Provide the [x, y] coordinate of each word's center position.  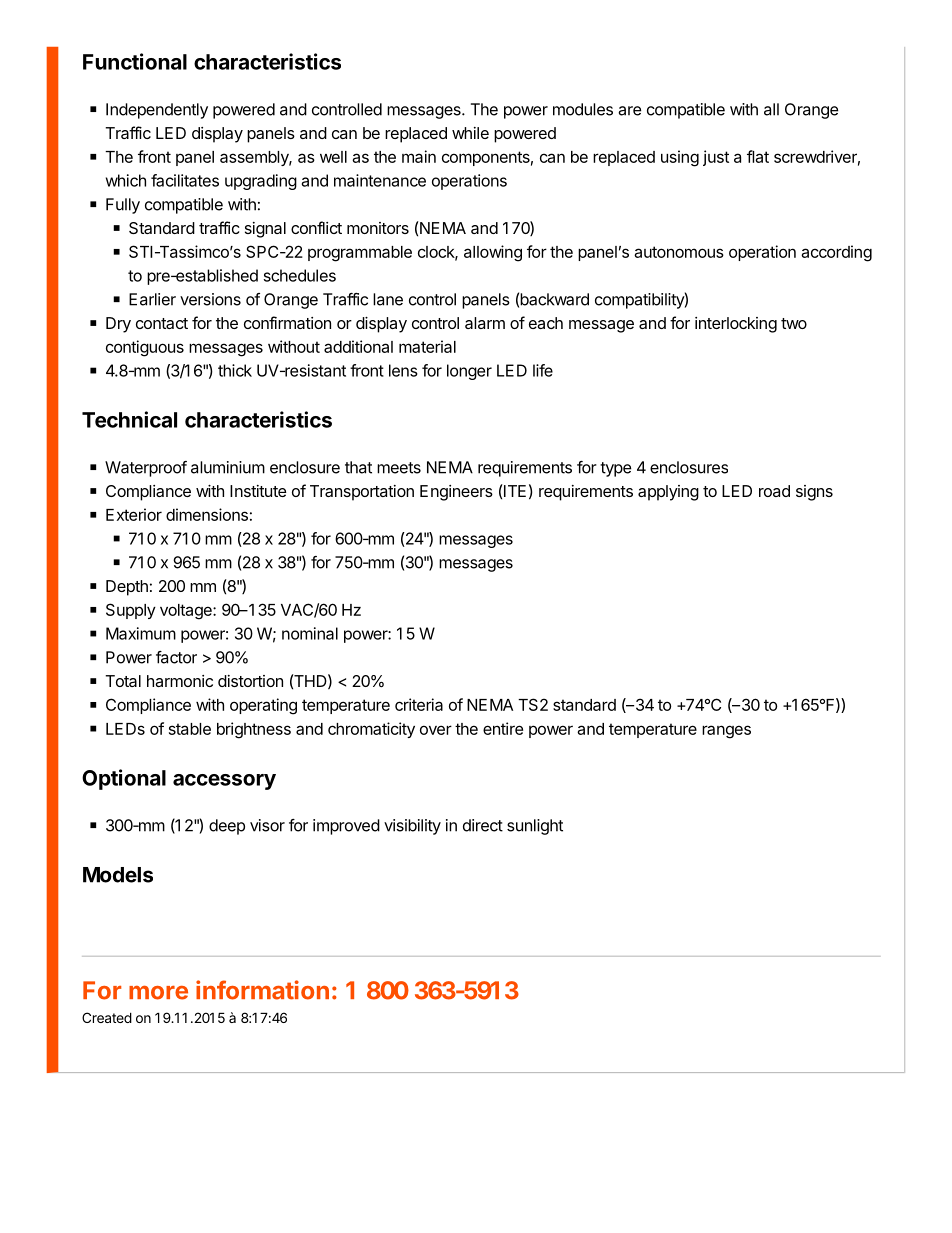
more [158, 992]
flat [758, 156]
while [470, 133]
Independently [157, 111]
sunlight [535, 827]
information [262, 990]
